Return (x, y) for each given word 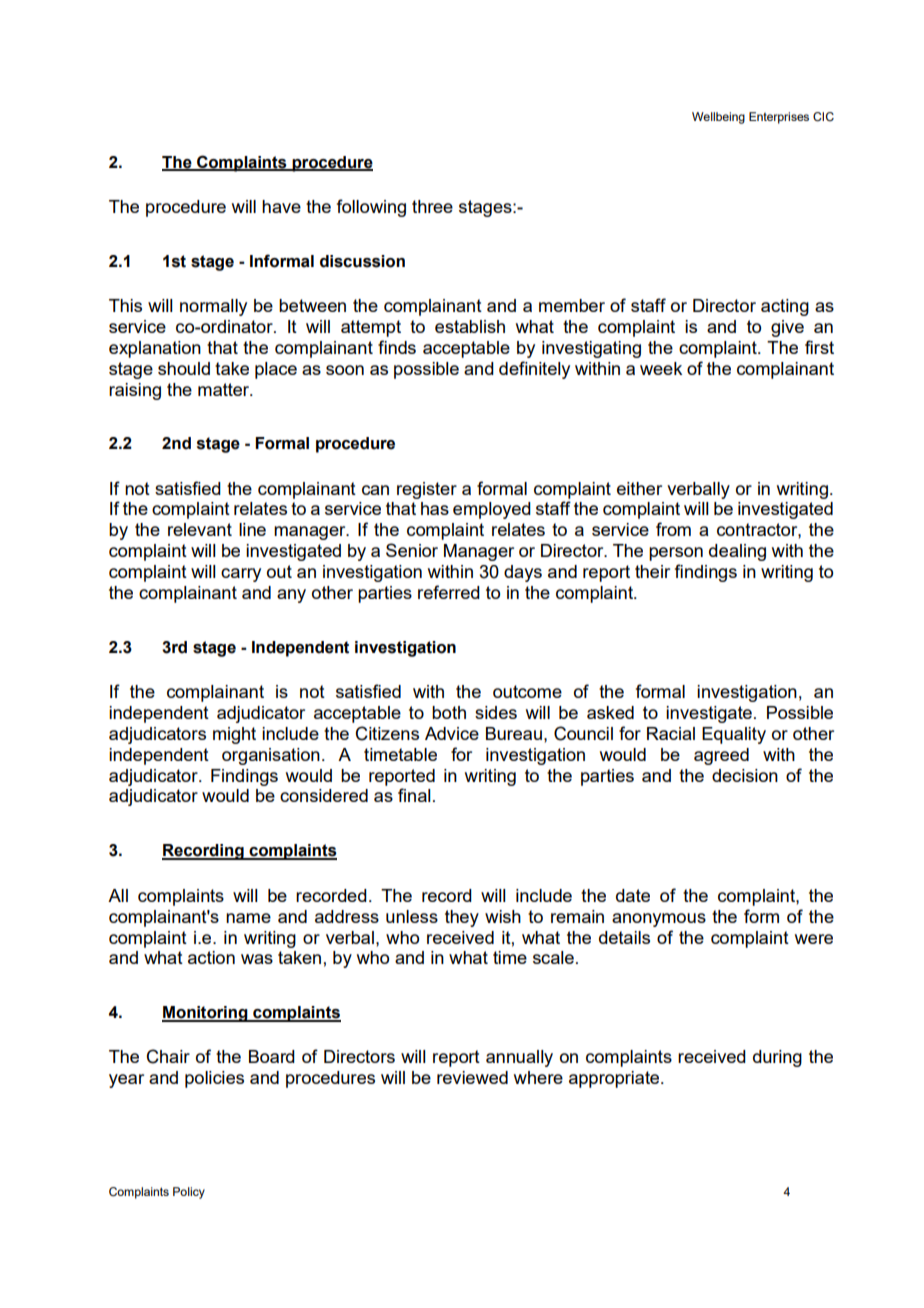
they (462, 918)
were (814, 939)
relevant (200, 529)
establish (470, 326)
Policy (189, 1193)
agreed (721, 756)
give (787, 328)
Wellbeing (718, 118)
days (523, 573)
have (281, 206)
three (432, 206)
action (211, 957)
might (234, 735)
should (184, 368)
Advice (452, 733)
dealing (737, 552)
